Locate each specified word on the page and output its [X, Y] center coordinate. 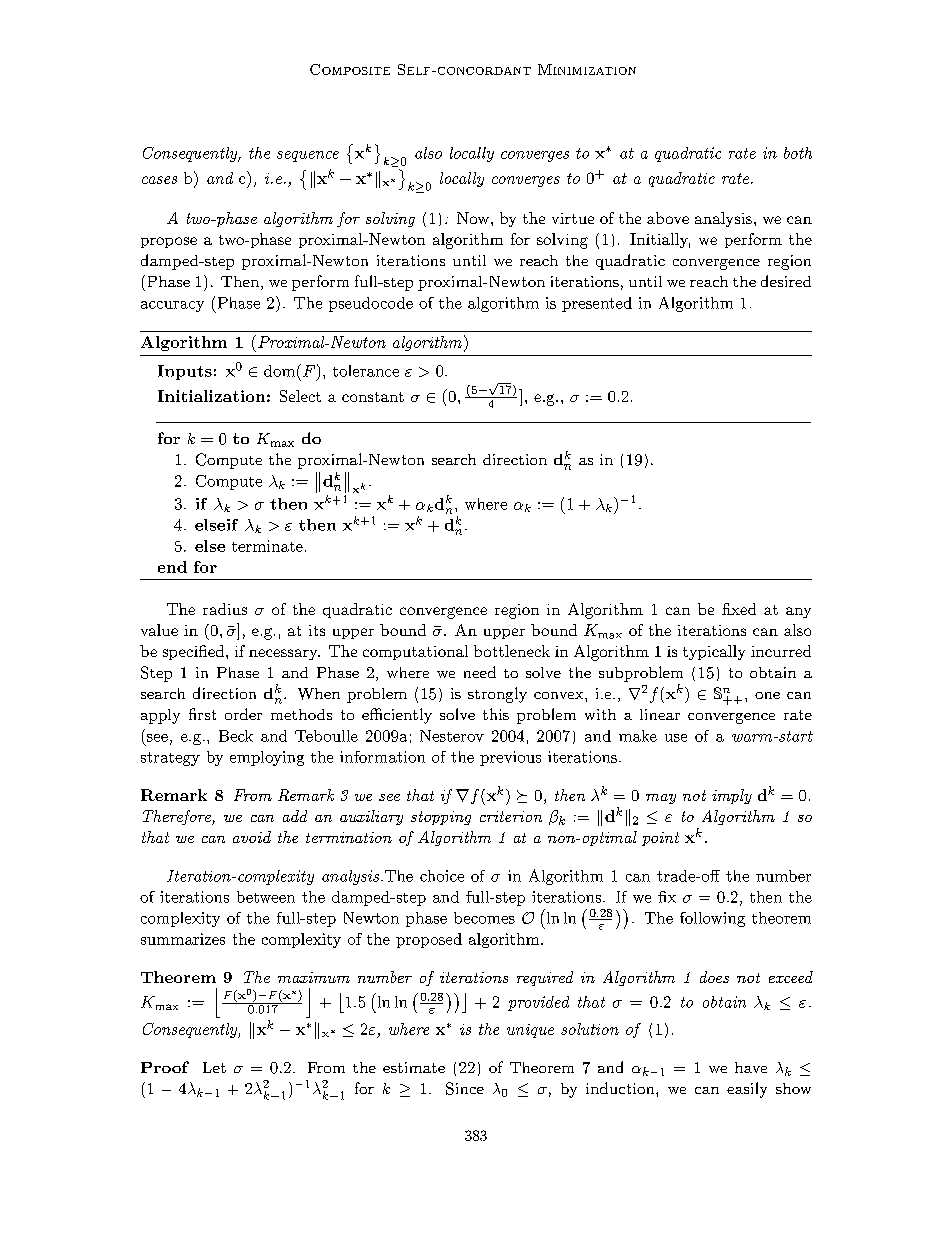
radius [225, 609]
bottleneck [512, 651]
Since [465, 1088]
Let [214, 1067]
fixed [739, 609]
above [668, 218]
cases [159, 180]
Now [474, 218]
